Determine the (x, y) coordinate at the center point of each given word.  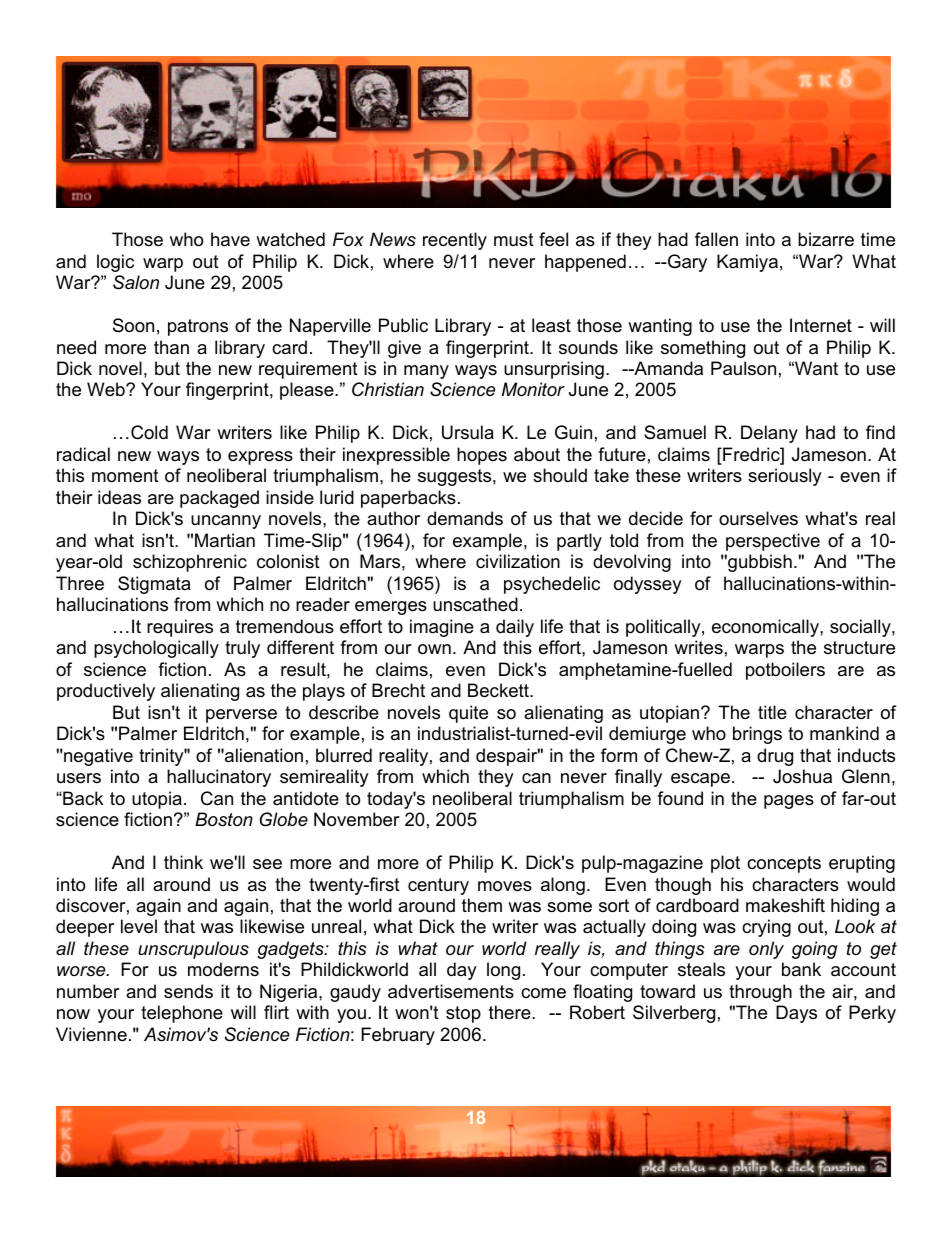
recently (455, 241)
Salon (136, 282)
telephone (182, 1014)
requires (180, 628)
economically (766, 628)
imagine (442, 628)
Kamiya (747, 263)
